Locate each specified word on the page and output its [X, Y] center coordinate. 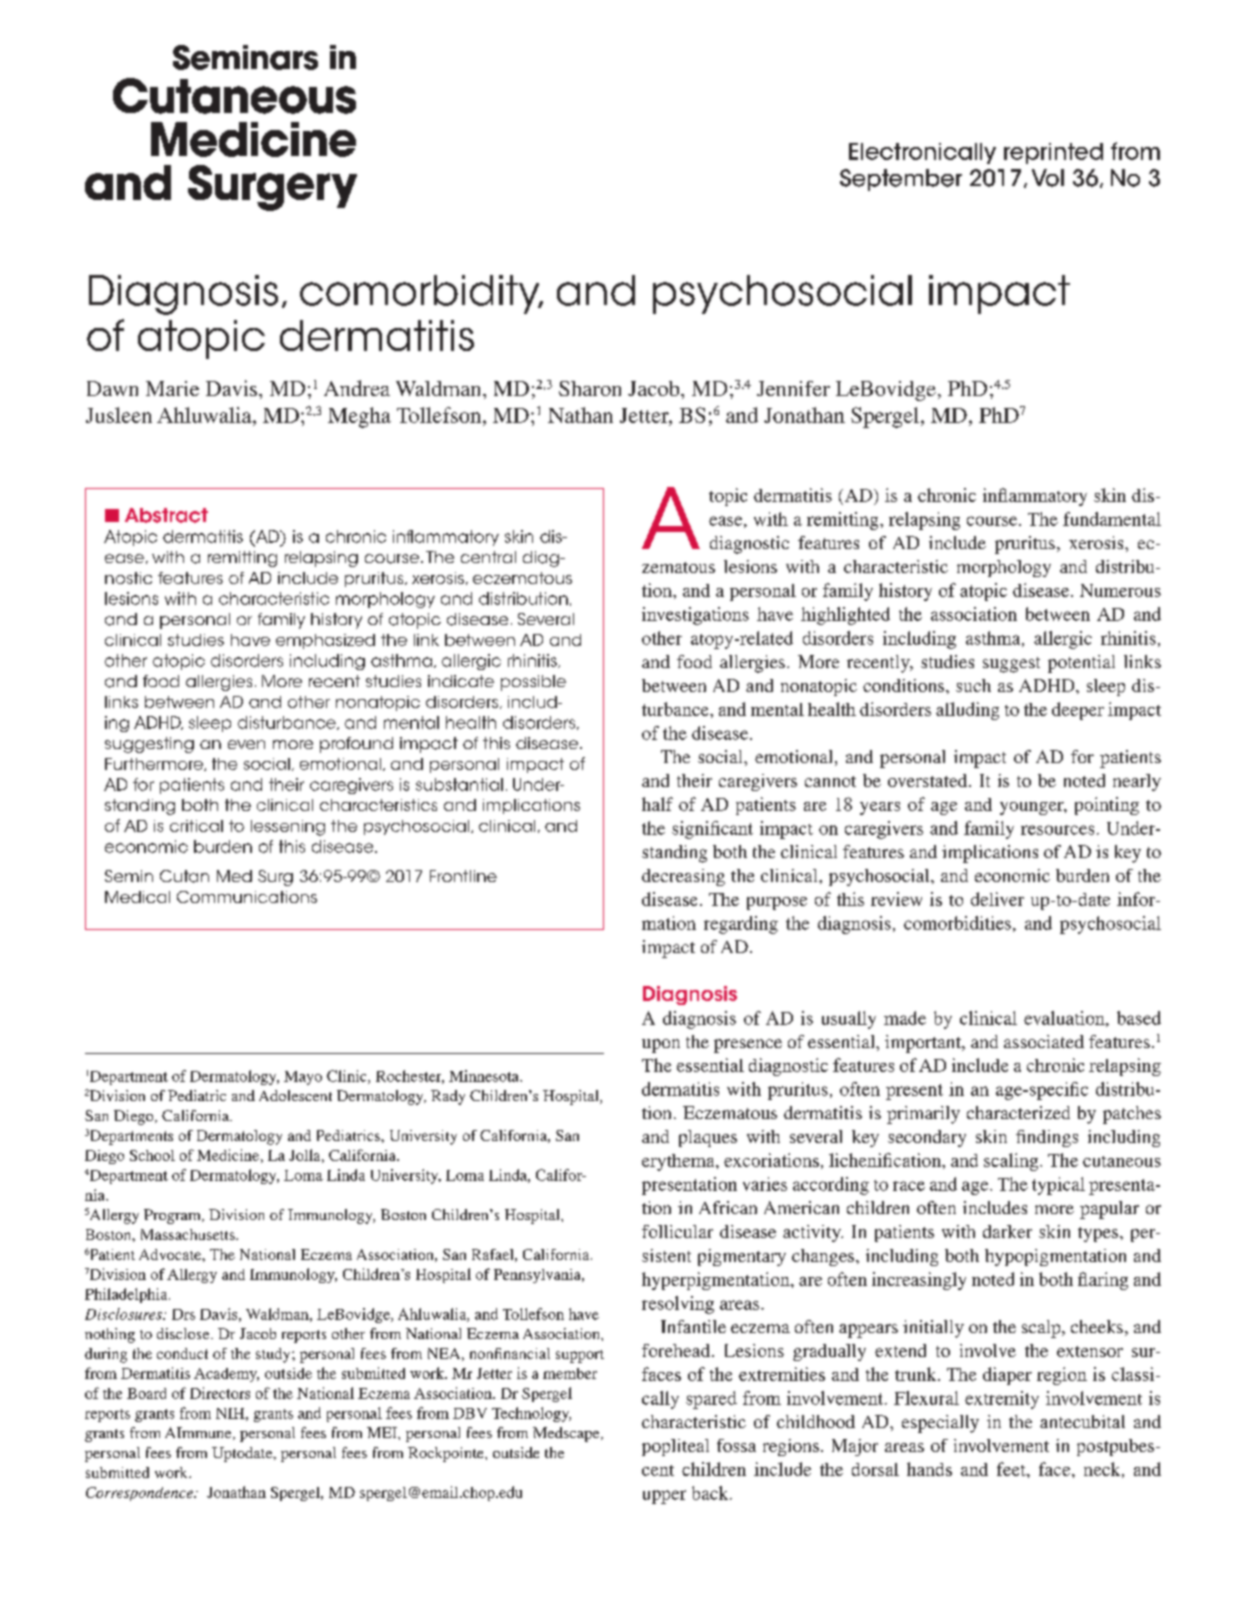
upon [661, 1046]
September [901, 180]
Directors [220, 1393]
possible [533, 683]
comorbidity [421, 294]
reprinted [1053, 153]
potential [1081, 664]
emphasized [325, 641]
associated [1044, 1041]
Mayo [303, 1078]
